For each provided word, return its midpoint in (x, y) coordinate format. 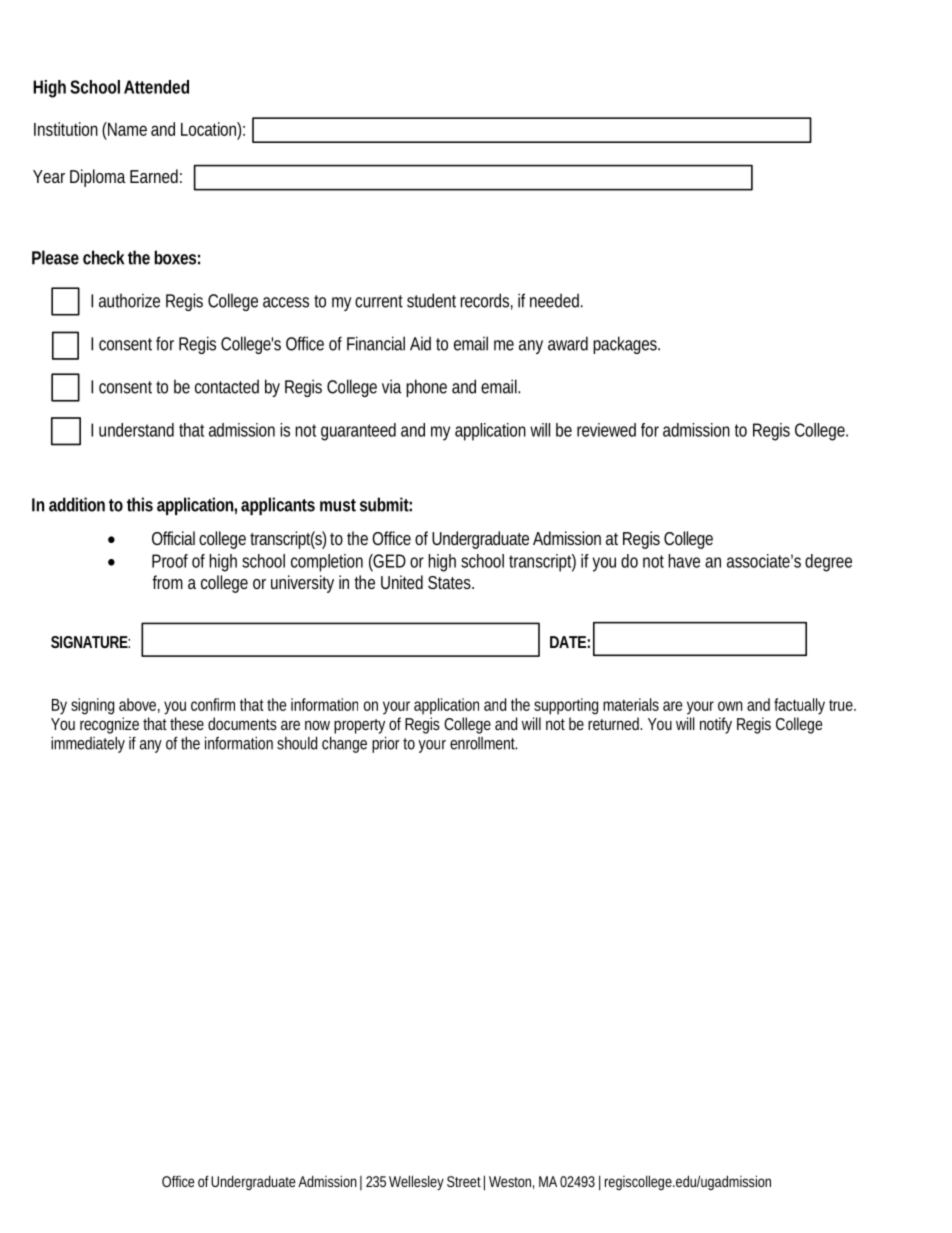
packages (626, 345)
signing (92, 706)
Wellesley (416, 1182)
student (431, 300)
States (450, 582)
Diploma (98, 178)
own (730, 706)
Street (464, 1181)
